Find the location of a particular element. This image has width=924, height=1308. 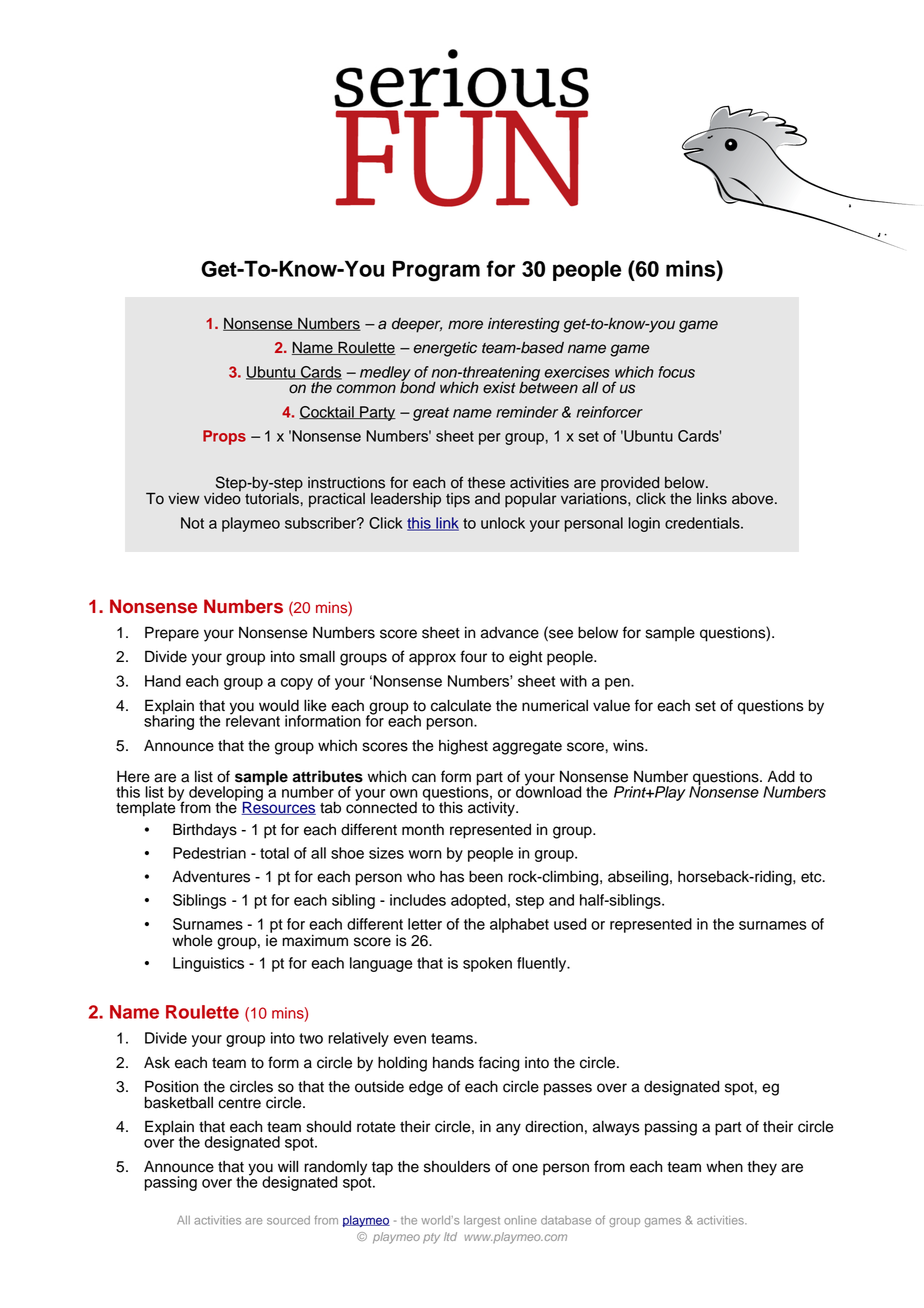

highest is located at coordinates (463, 747).
